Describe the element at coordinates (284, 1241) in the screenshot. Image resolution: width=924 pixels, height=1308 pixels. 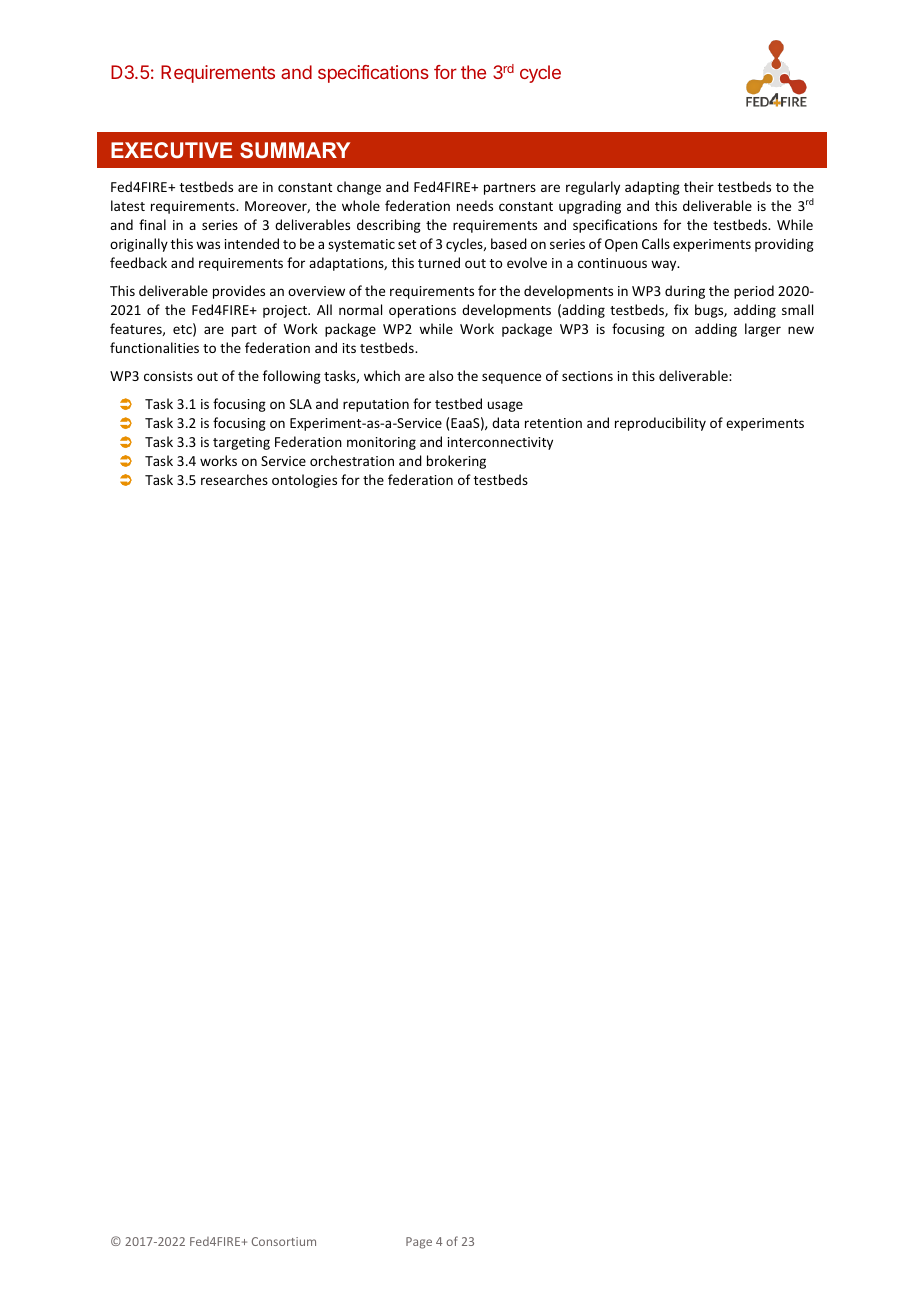
I see `Consortium` at that location.
